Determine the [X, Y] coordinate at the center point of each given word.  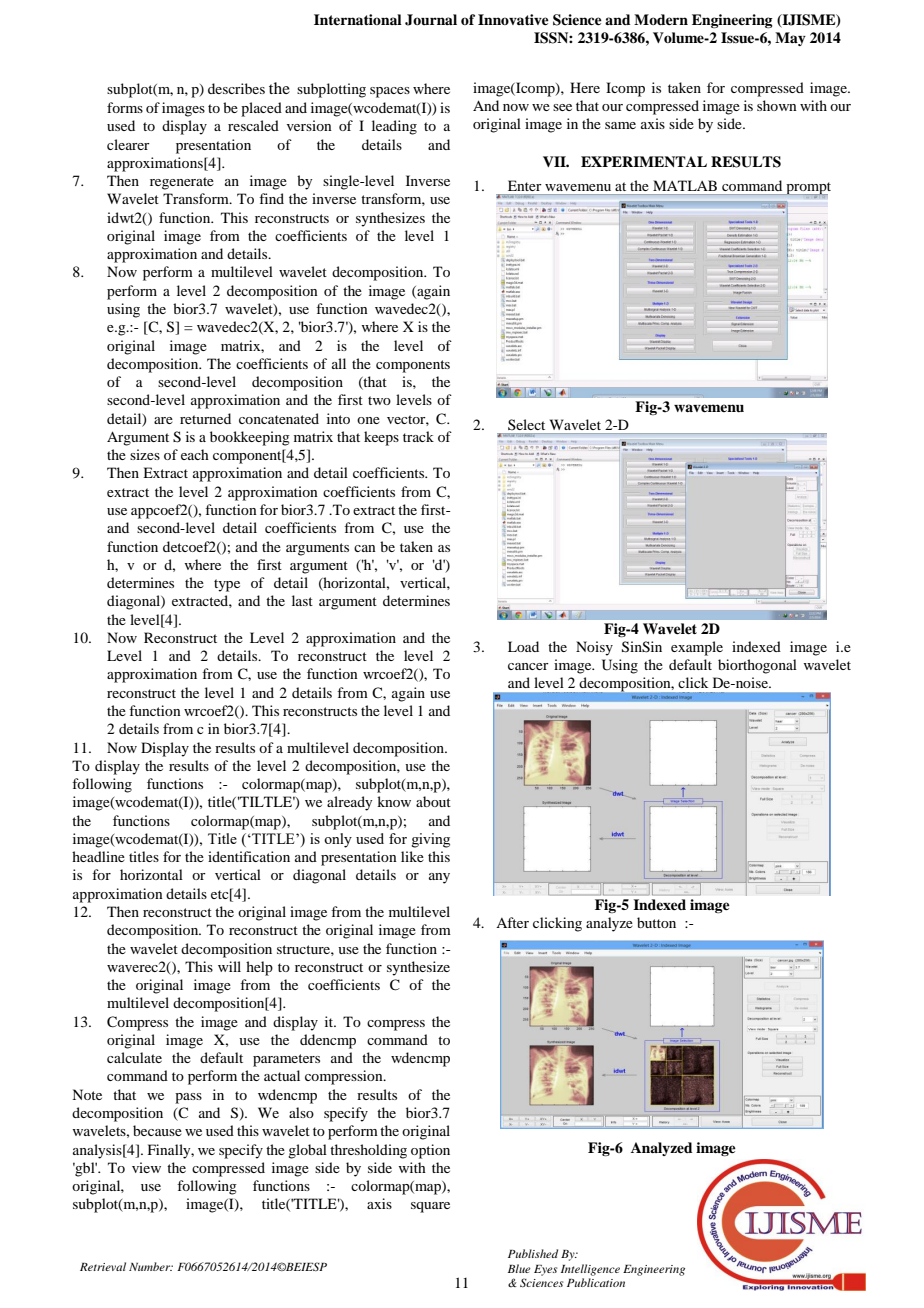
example [697, 648]
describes [236, 88]
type [227, 585]
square [430, 1207]
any [439, 878]
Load [523, 646]
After [512, 922]
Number [151, 1266]
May [790, 39]
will [229, 966]
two [379, 400]
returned [205, 418]
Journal [431, 20]
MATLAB [685, 185]
